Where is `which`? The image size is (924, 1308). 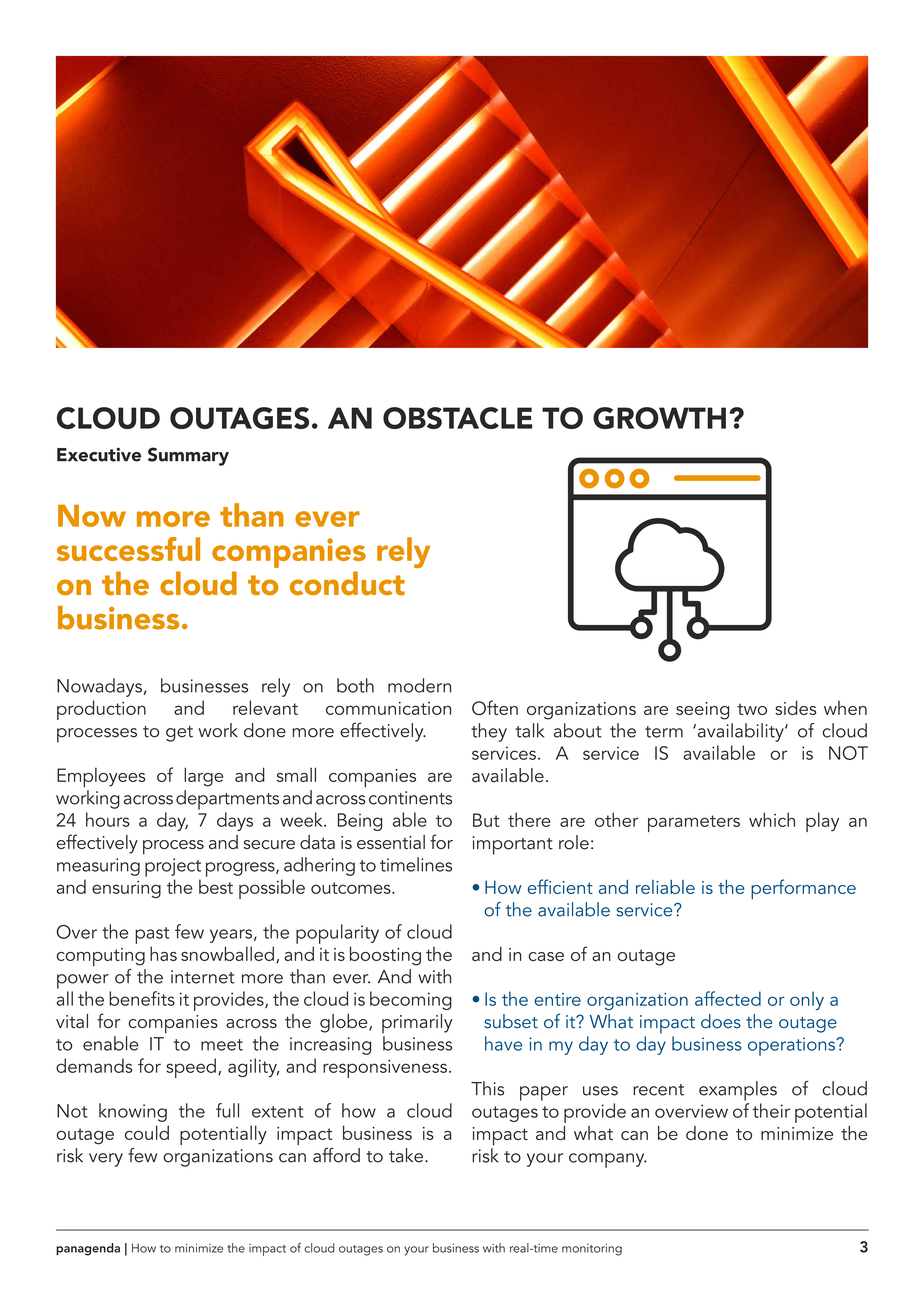
which is located at coordinates (772, 819).
